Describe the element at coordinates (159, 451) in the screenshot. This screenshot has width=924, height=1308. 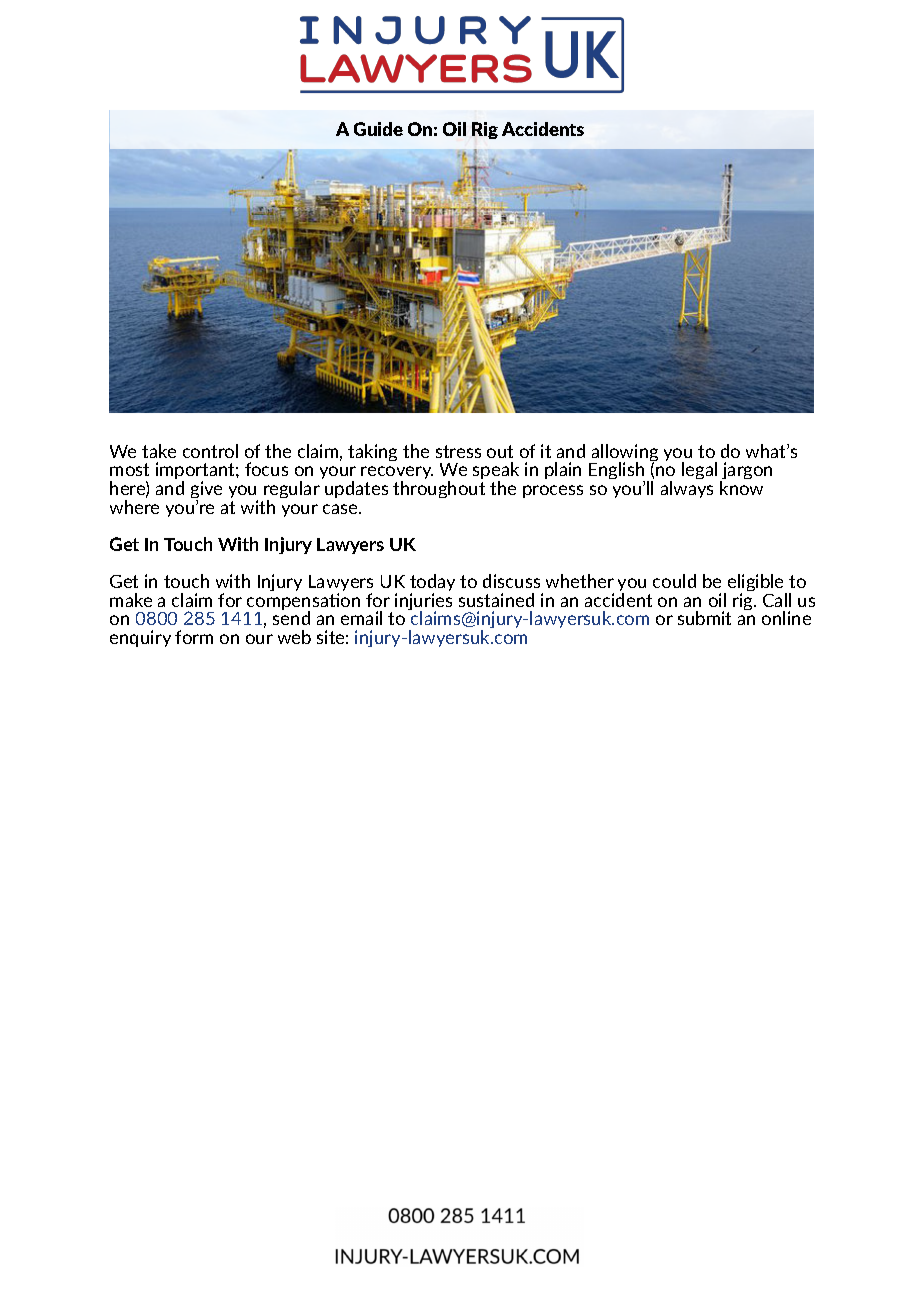
I see `take` at that location.
